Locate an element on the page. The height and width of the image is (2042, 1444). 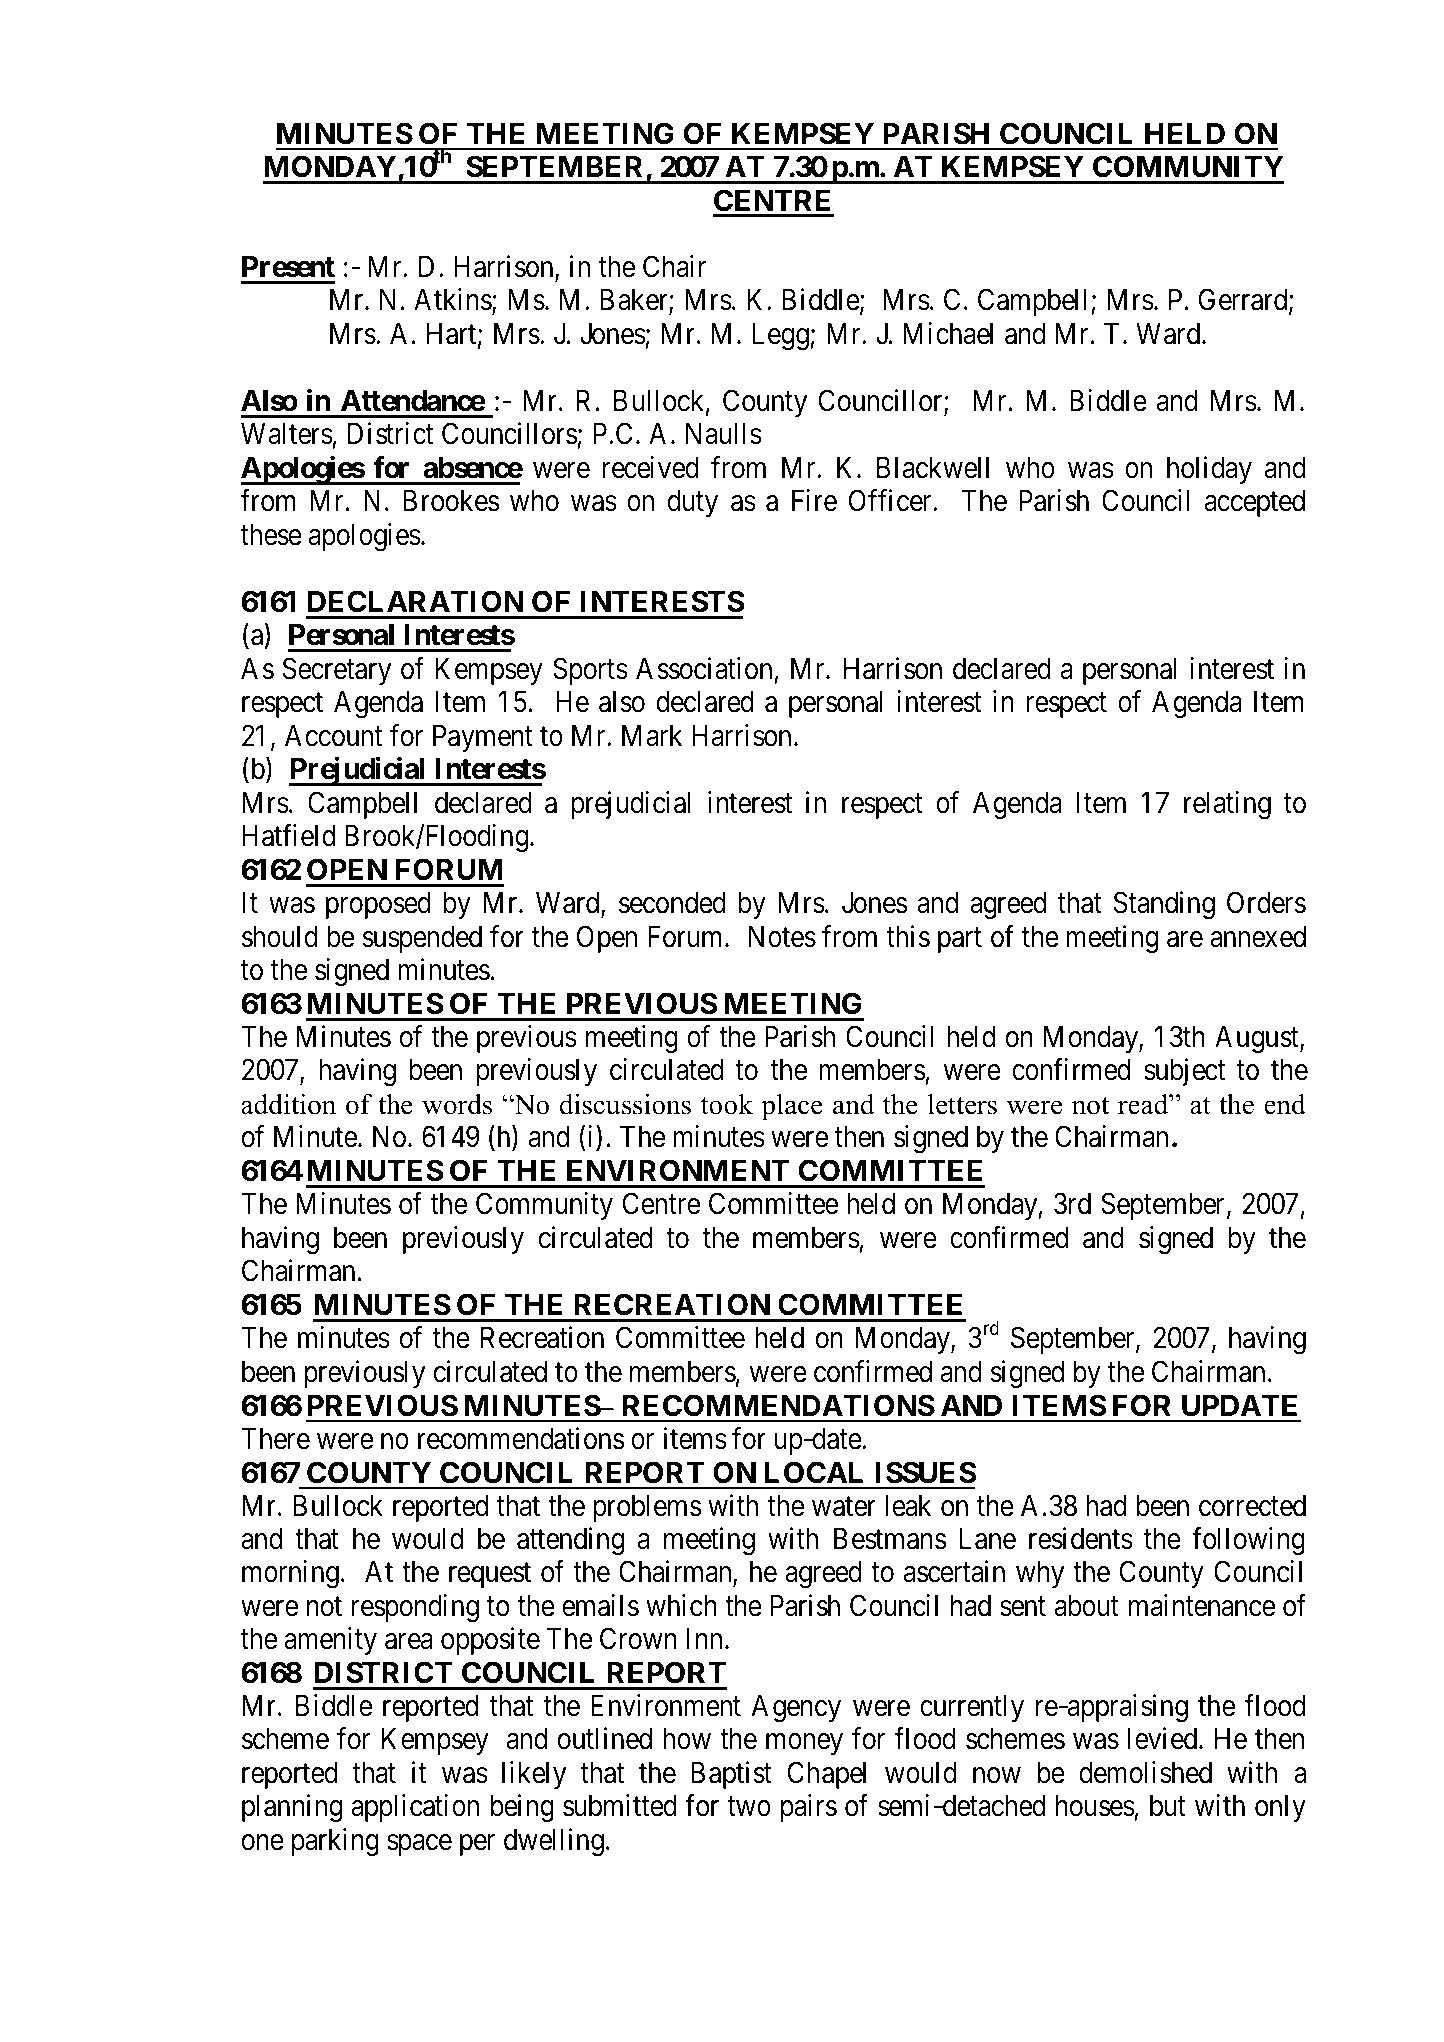
holiday is located at coordinates (1209, 470).
